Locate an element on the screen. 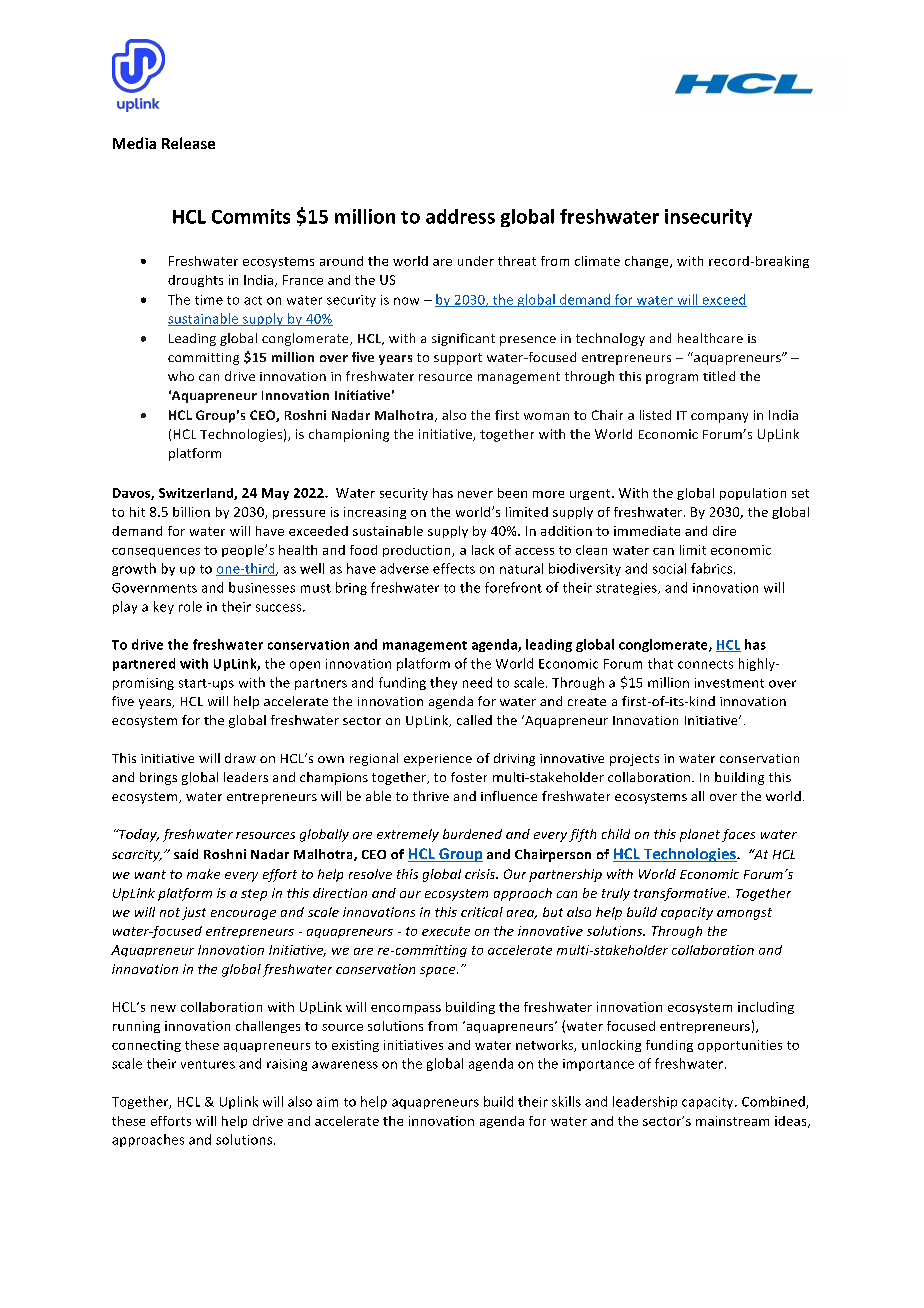  make is located at coordinates (203, 874).
